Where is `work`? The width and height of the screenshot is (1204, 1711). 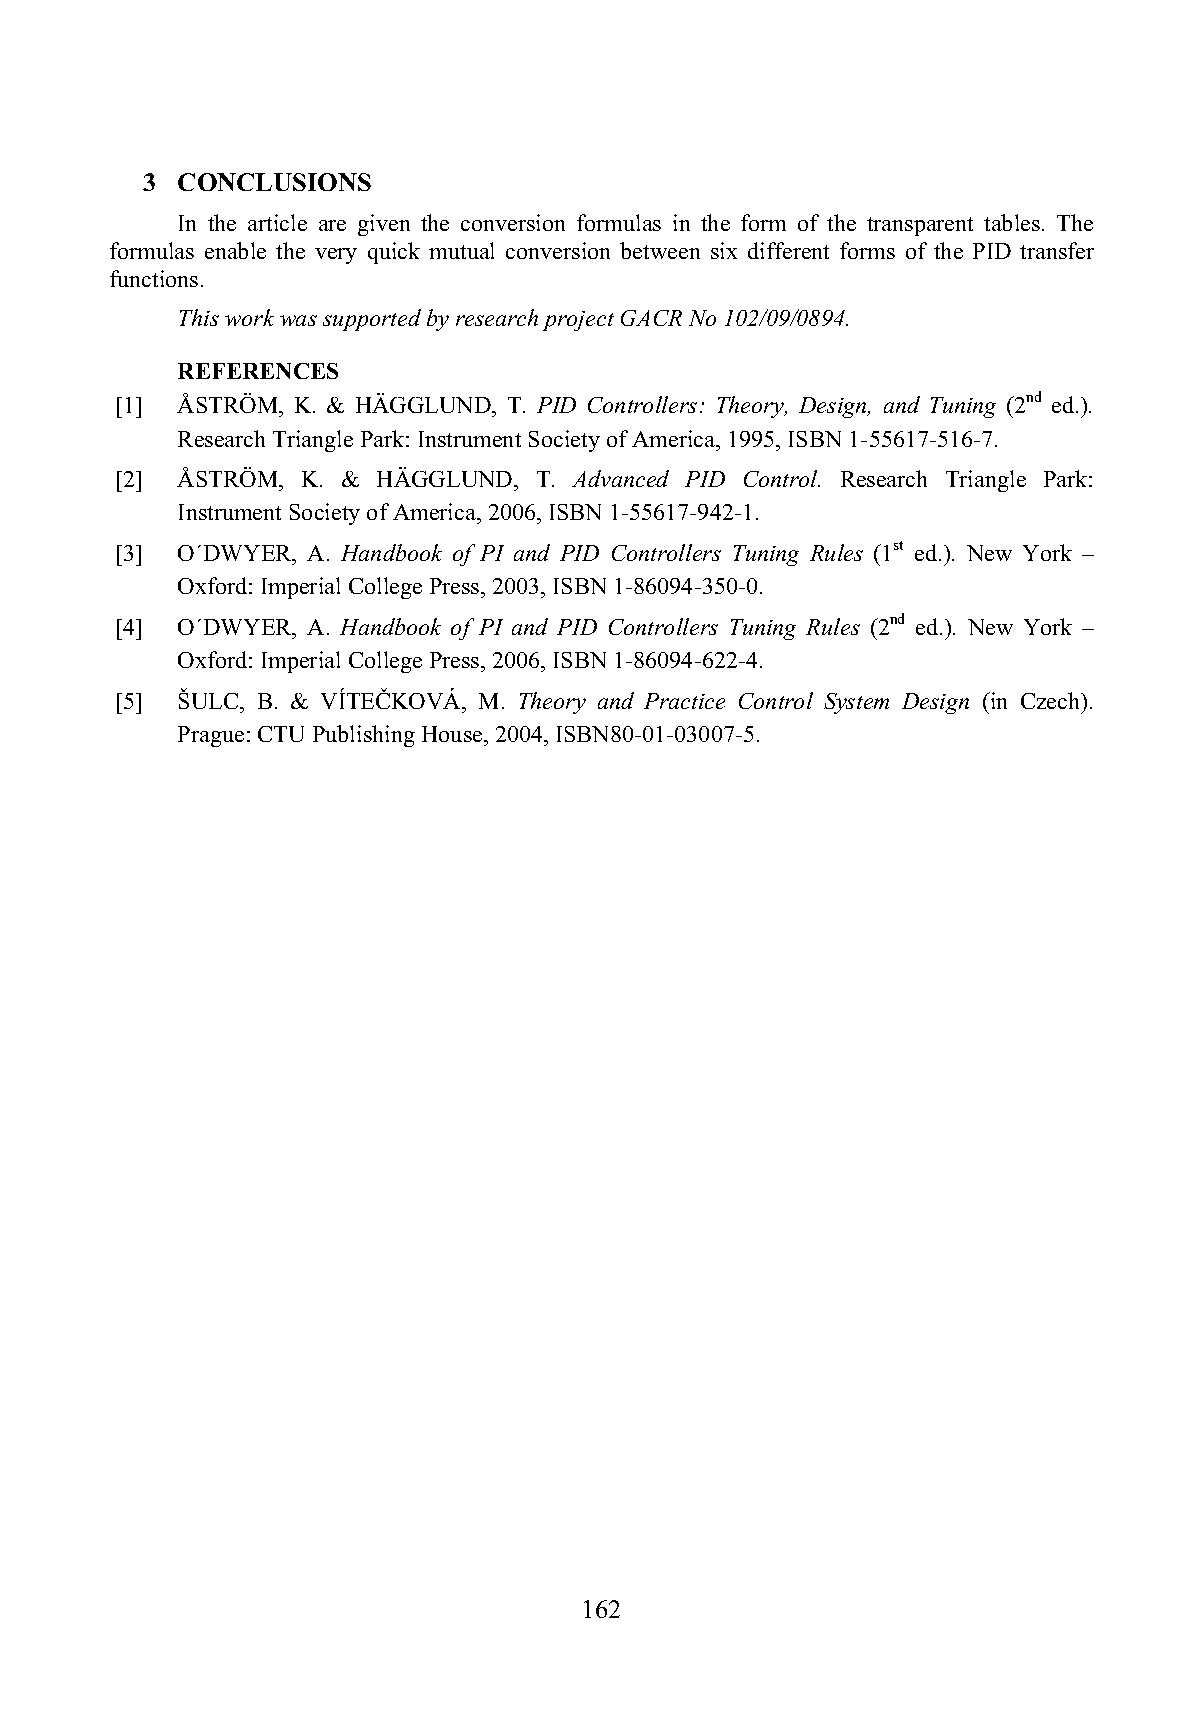 work is located at coordinates (249, 317).
